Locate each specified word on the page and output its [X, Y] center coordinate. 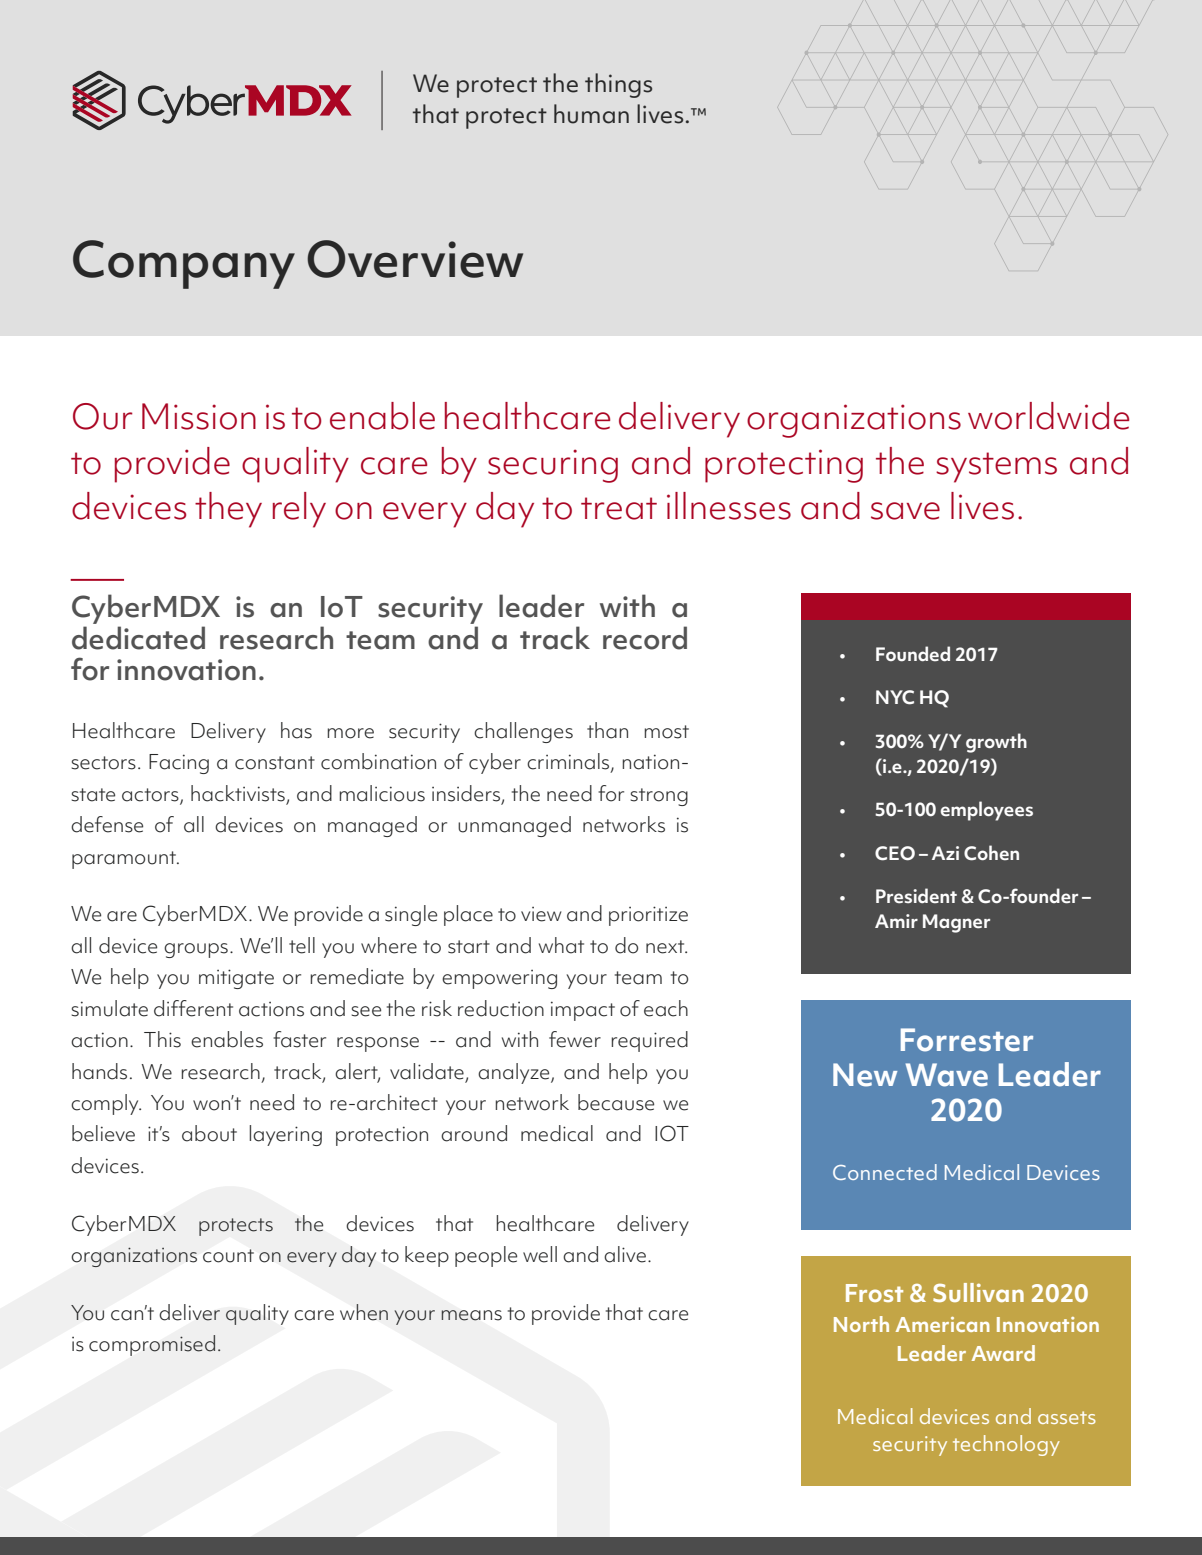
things [618, 85]
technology [1006, 1445]
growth [996, 743]
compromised [152, 1345]
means [471, 1315]
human [591, 114]
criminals [569, 762]
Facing [179, 764]
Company [184, 264]
